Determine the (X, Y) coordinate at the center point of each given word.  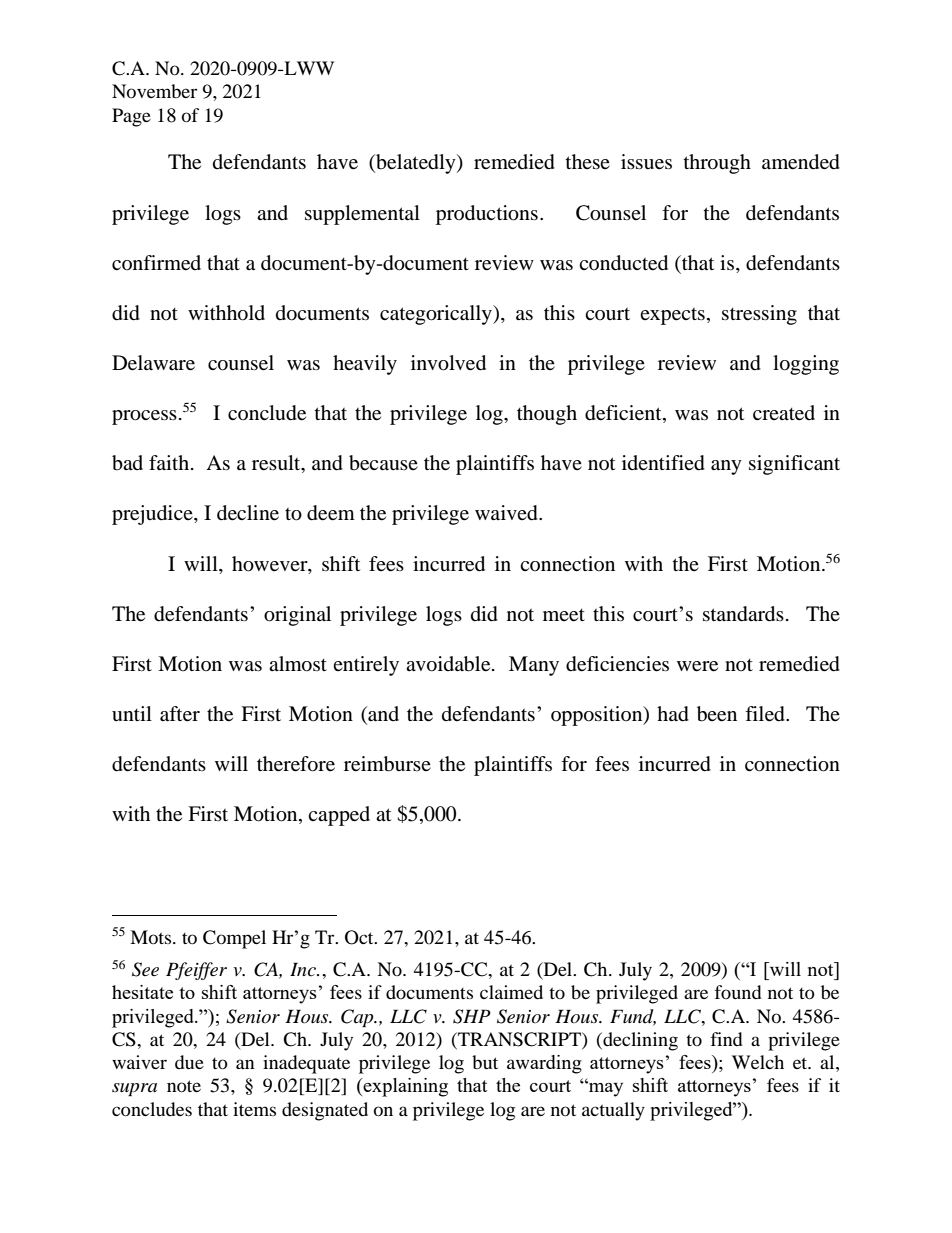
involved (448, 363)
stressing (759, 315)
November (154, 91)
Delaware (153, 363)
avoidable (449, 664)
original (297, 616)
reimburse (387, 764)
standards (743, 614)
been (717, 714)
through (717, 164)
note (184, 1086)
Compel (234, 939)
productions (487, 215)
